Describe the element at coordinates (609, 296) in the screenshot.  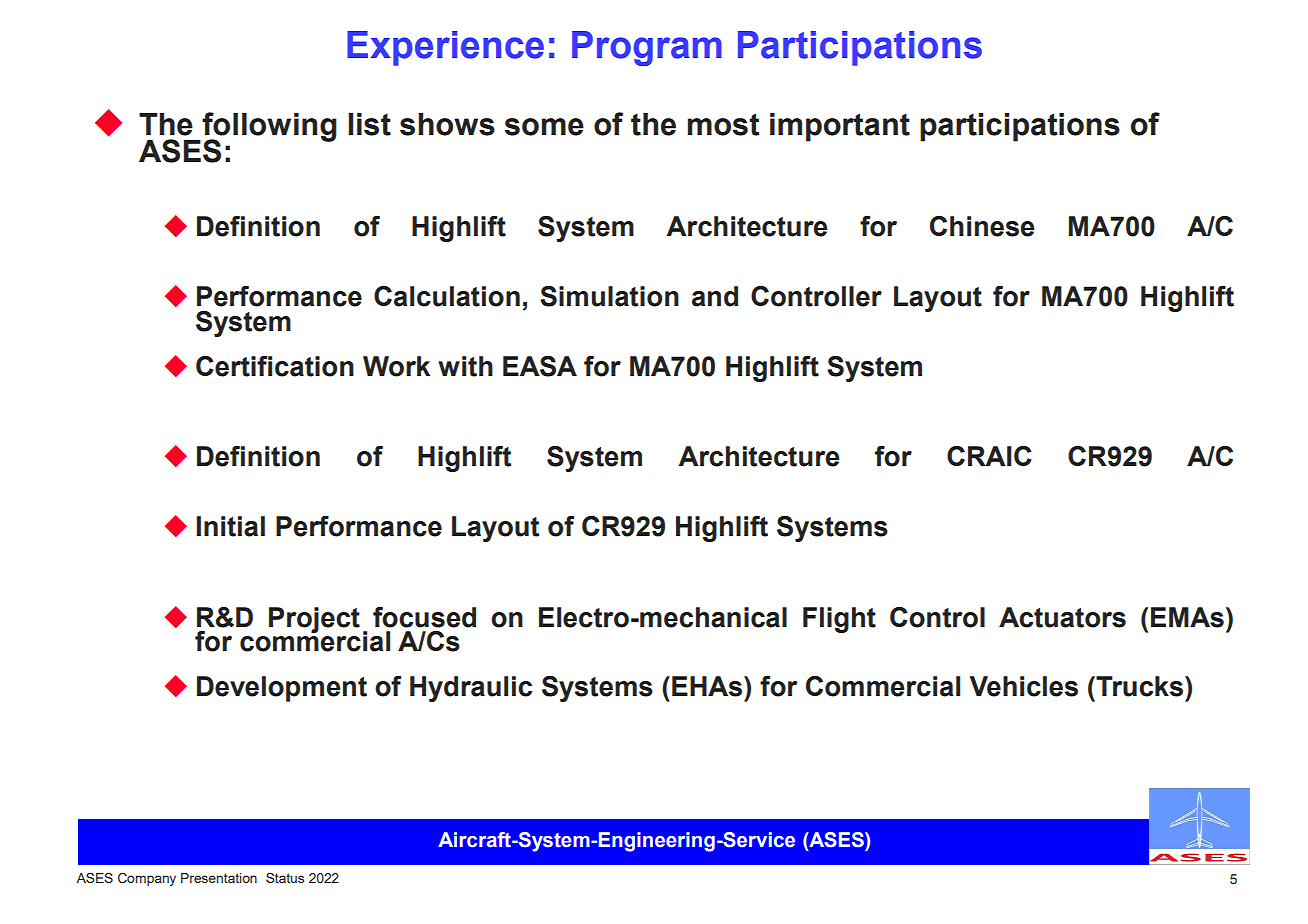
I see `Simulation` at that location.
